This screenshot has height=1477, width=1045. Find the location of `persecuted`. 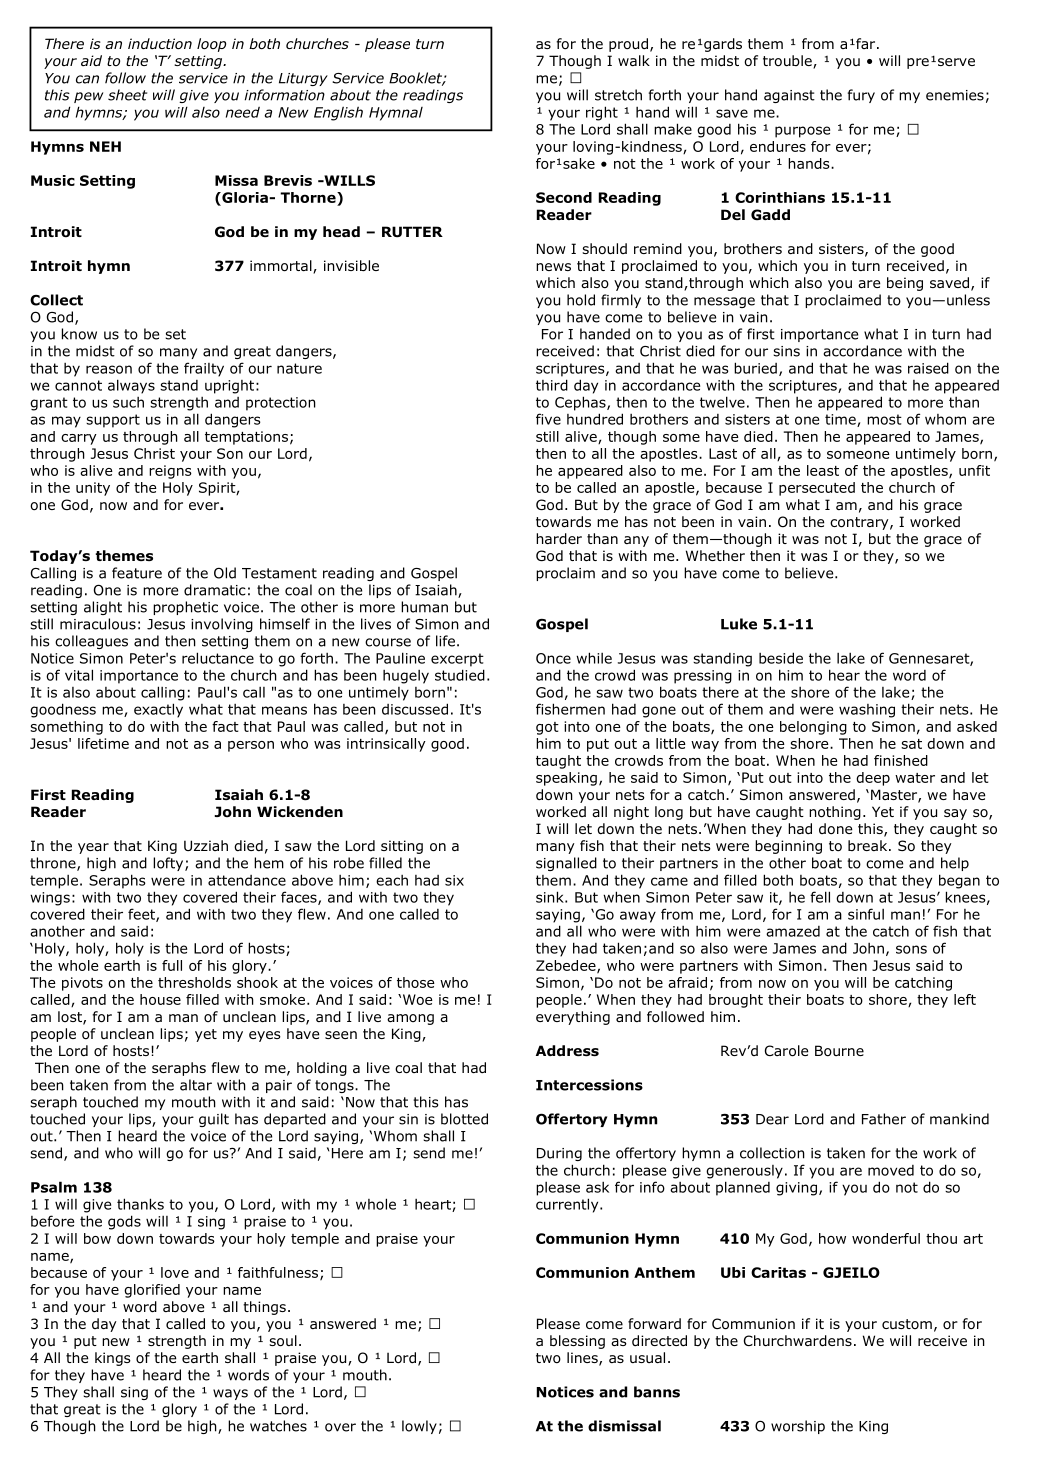

persecuted is located at coordinates (817, 489).
